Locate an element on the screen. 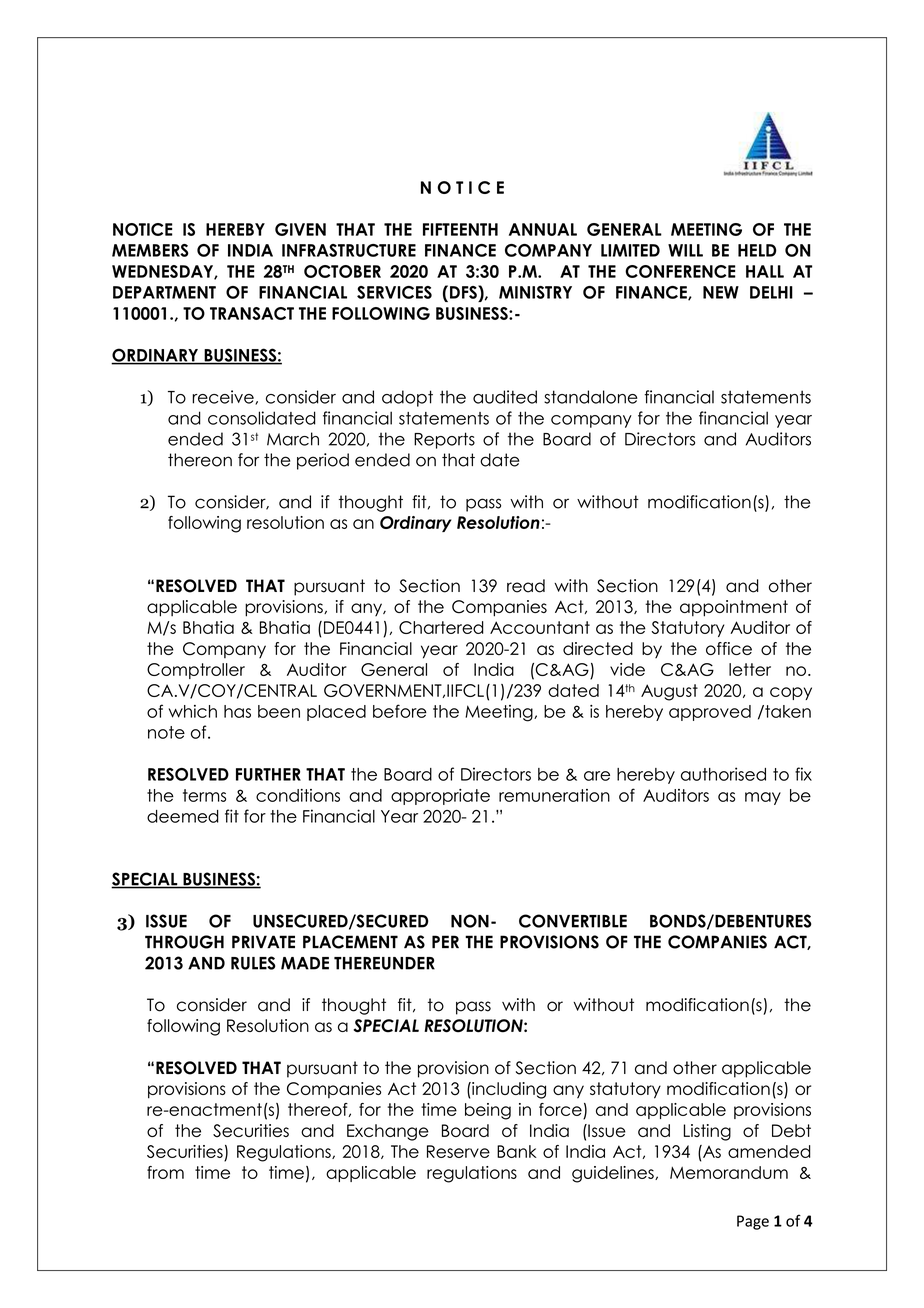 Image resolution: width=924 pixels, height=1308 pixels. MEMBERS is located at coordinates (150, 250).
